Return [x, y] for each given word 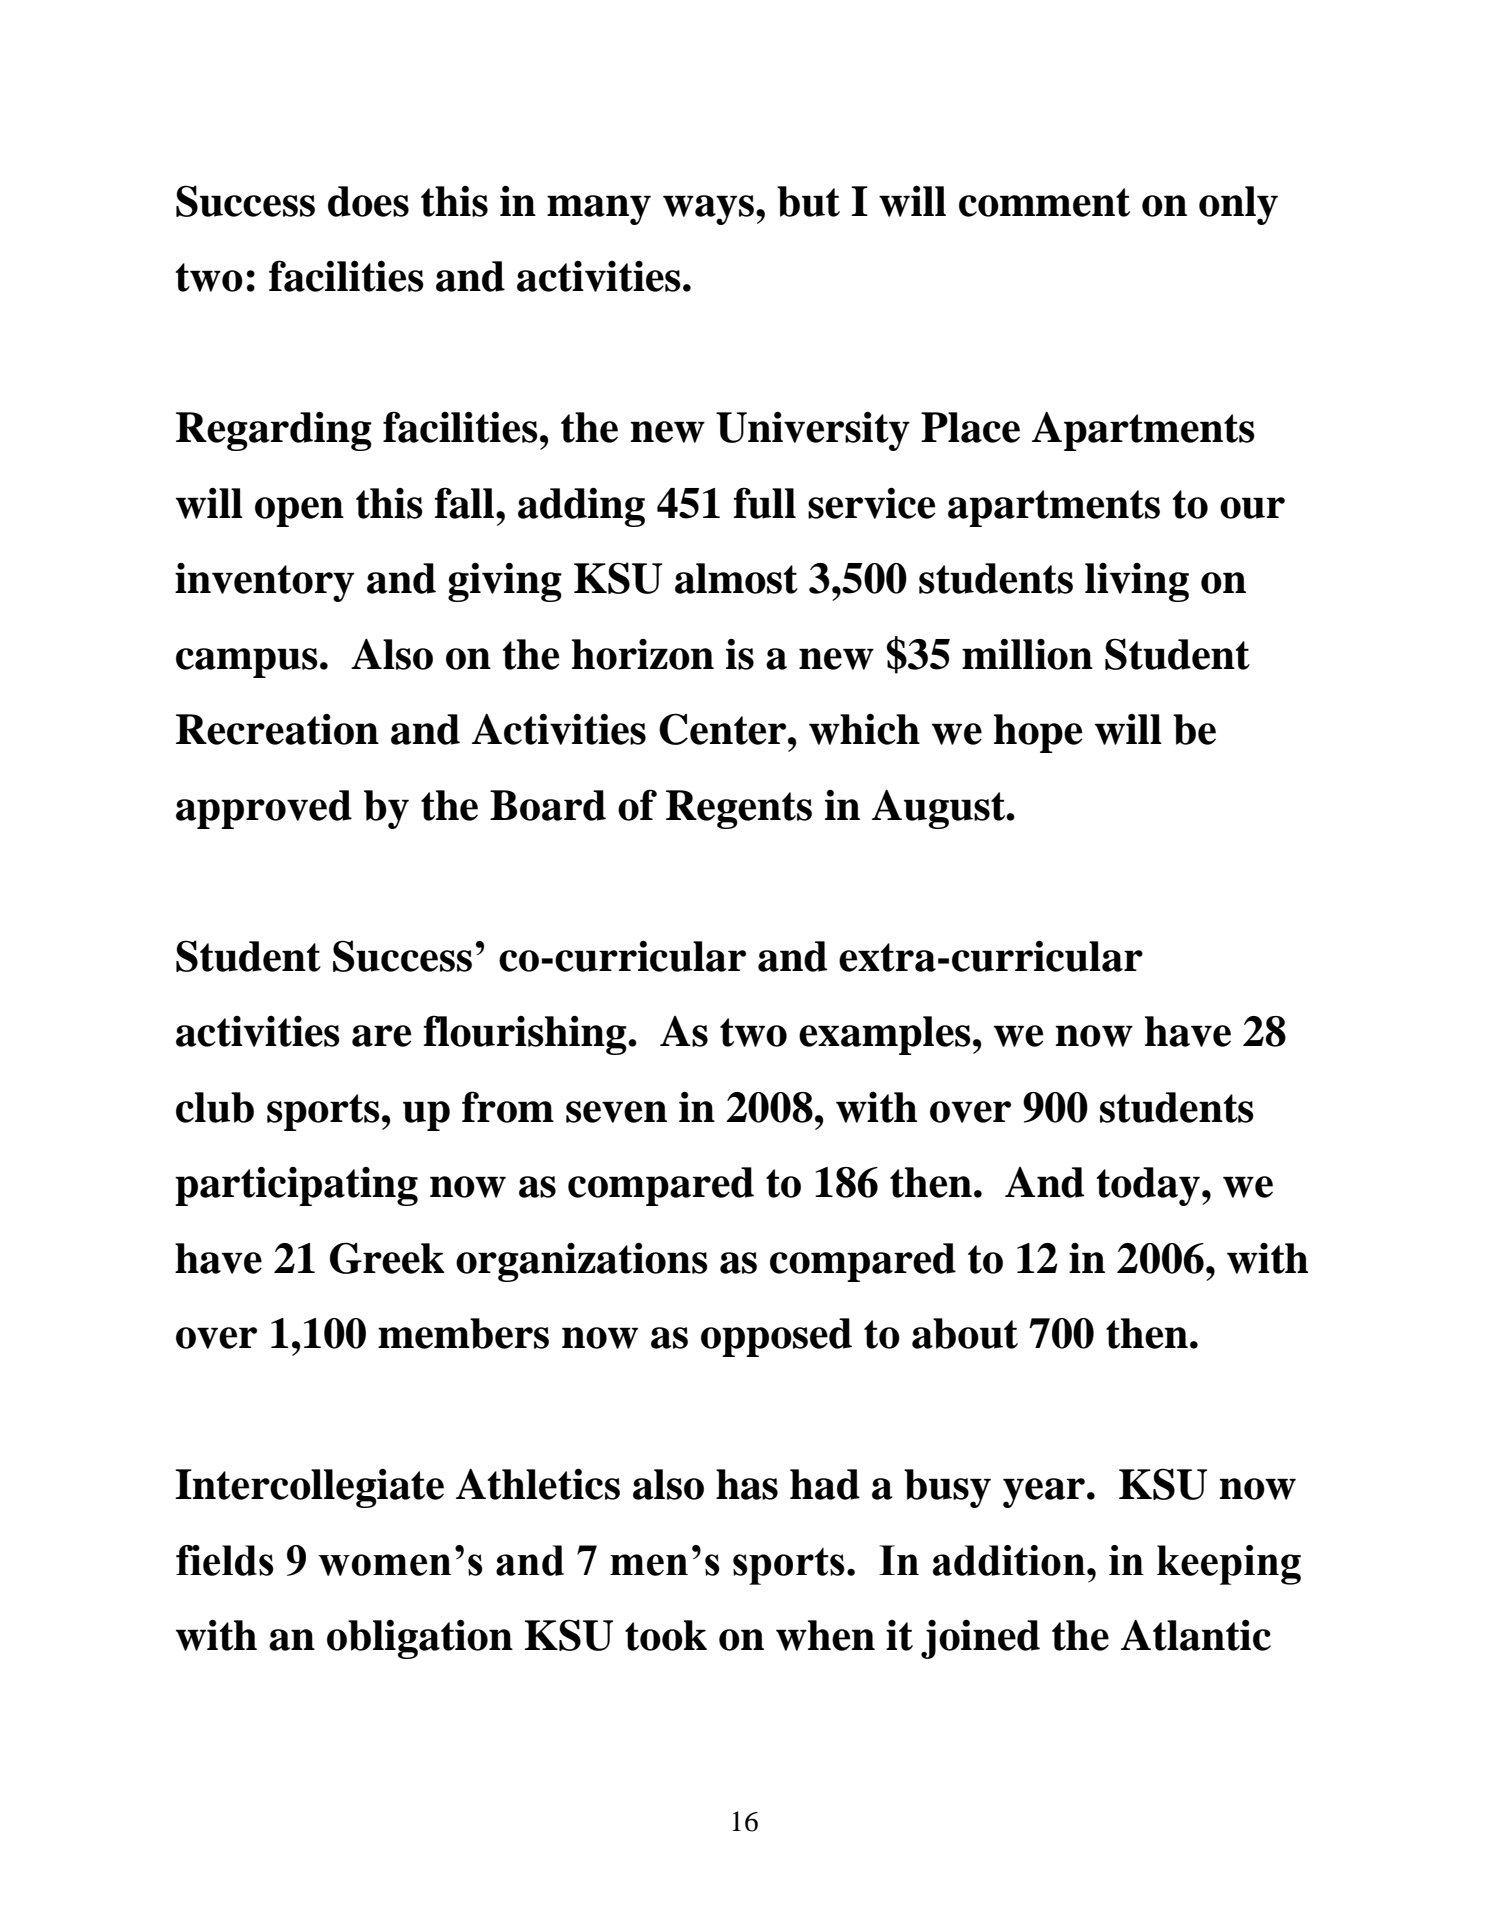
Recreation [277, 729]
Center [724, 729]
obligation [420, 1639]
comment [1044, 202]
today [1148, 1186]
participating [296, 1186]
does [368, 201]
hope [1038, 733]
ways [710, 210]
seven [616, 1112]
